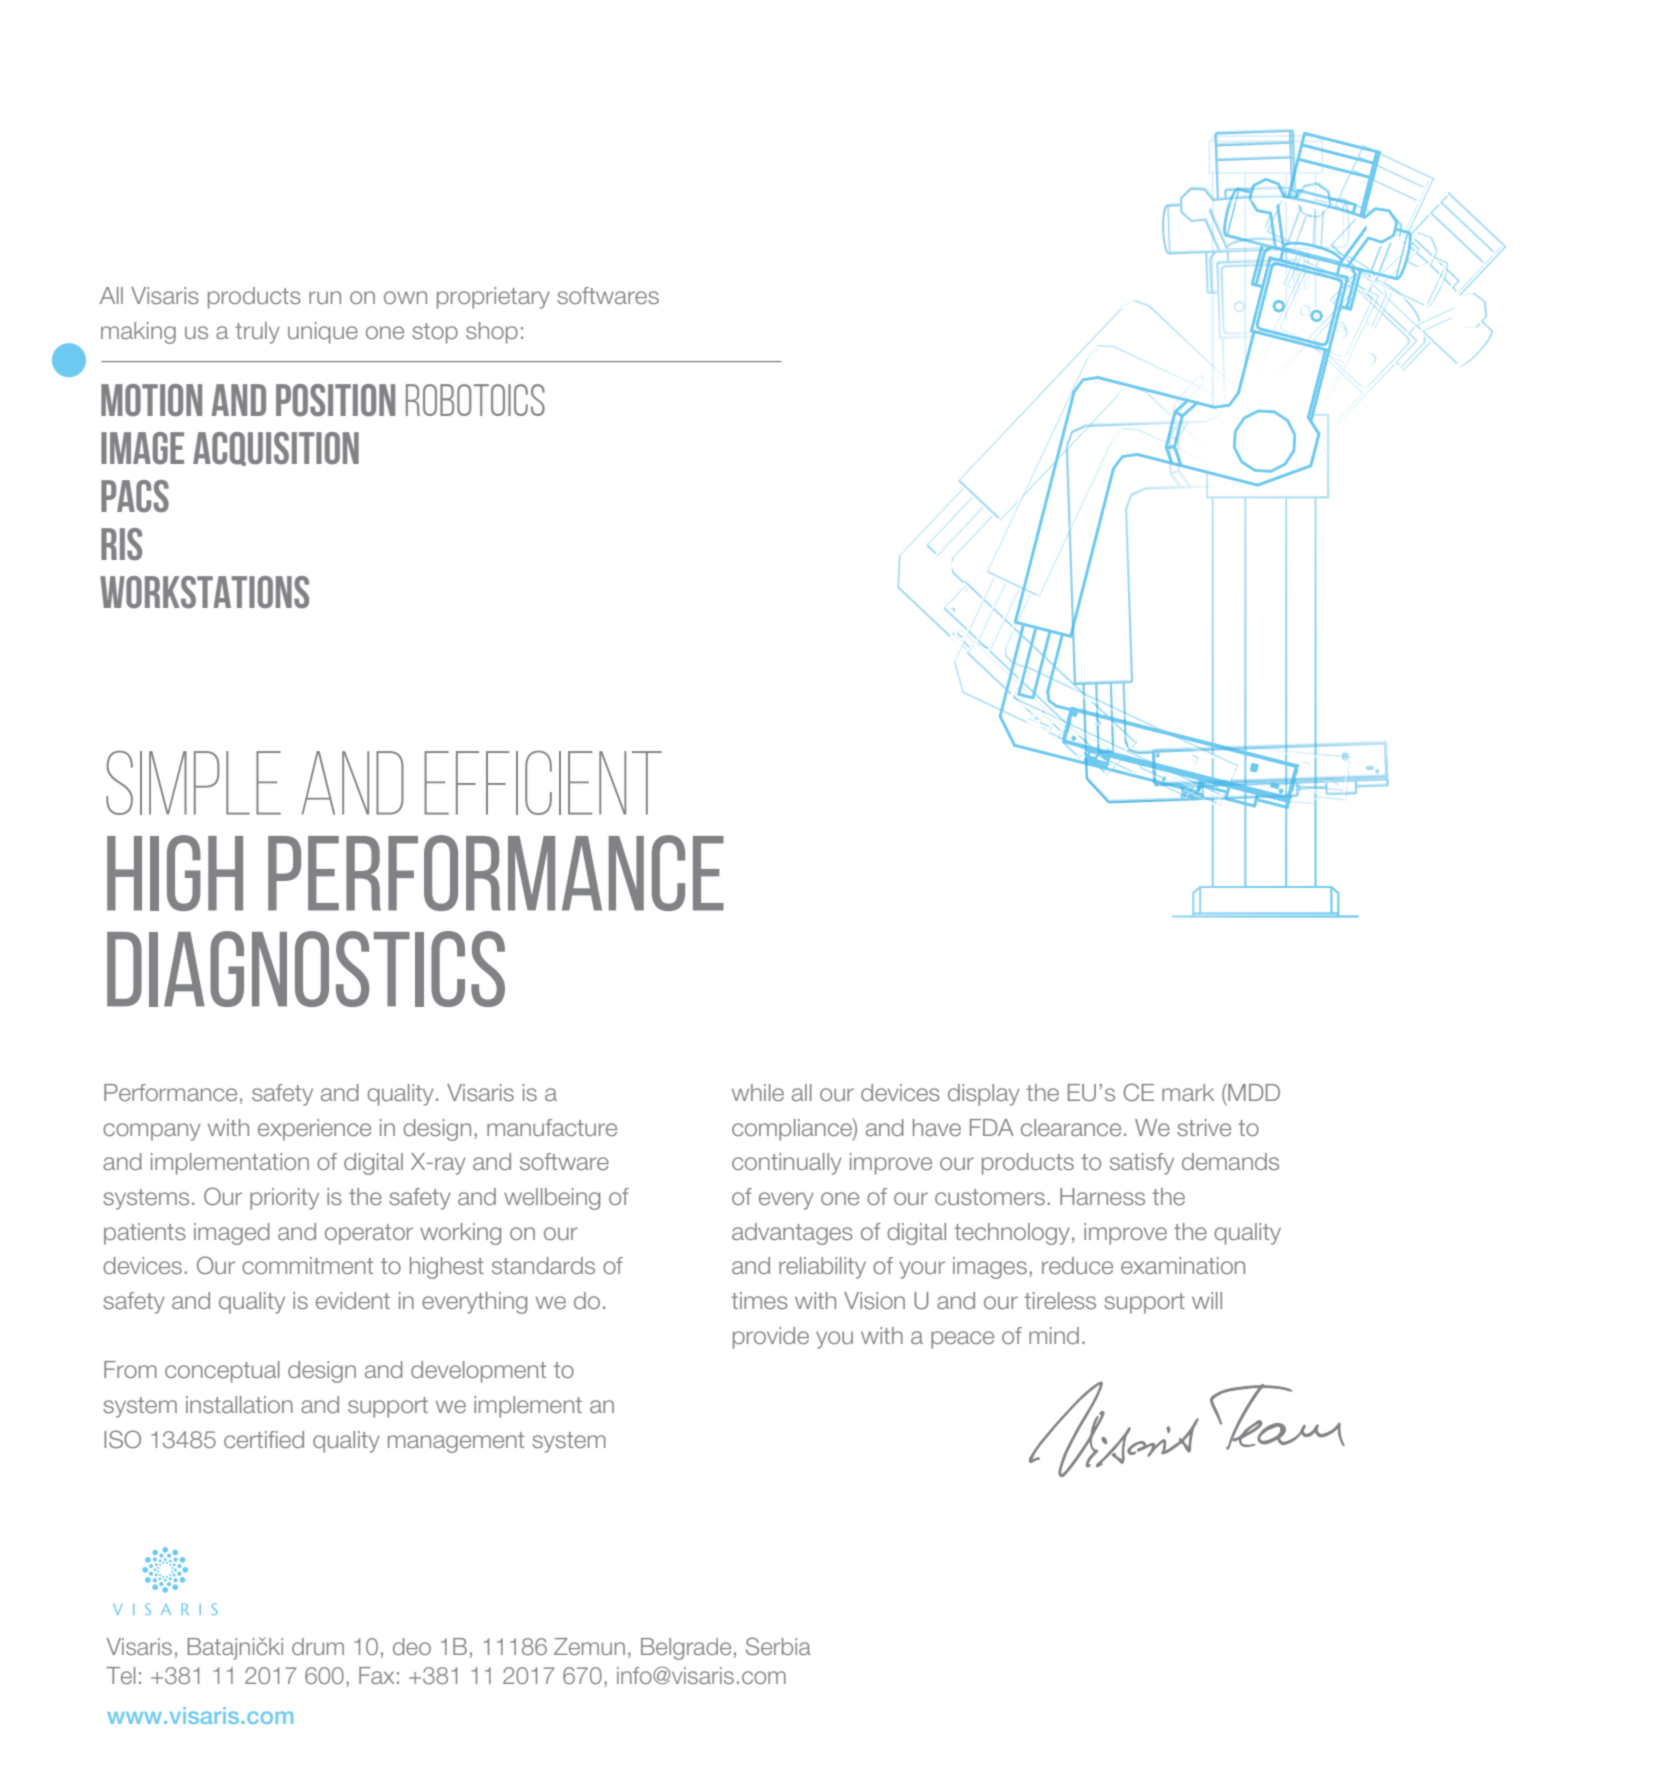  I want to click on drum, so click(318, 1646).
